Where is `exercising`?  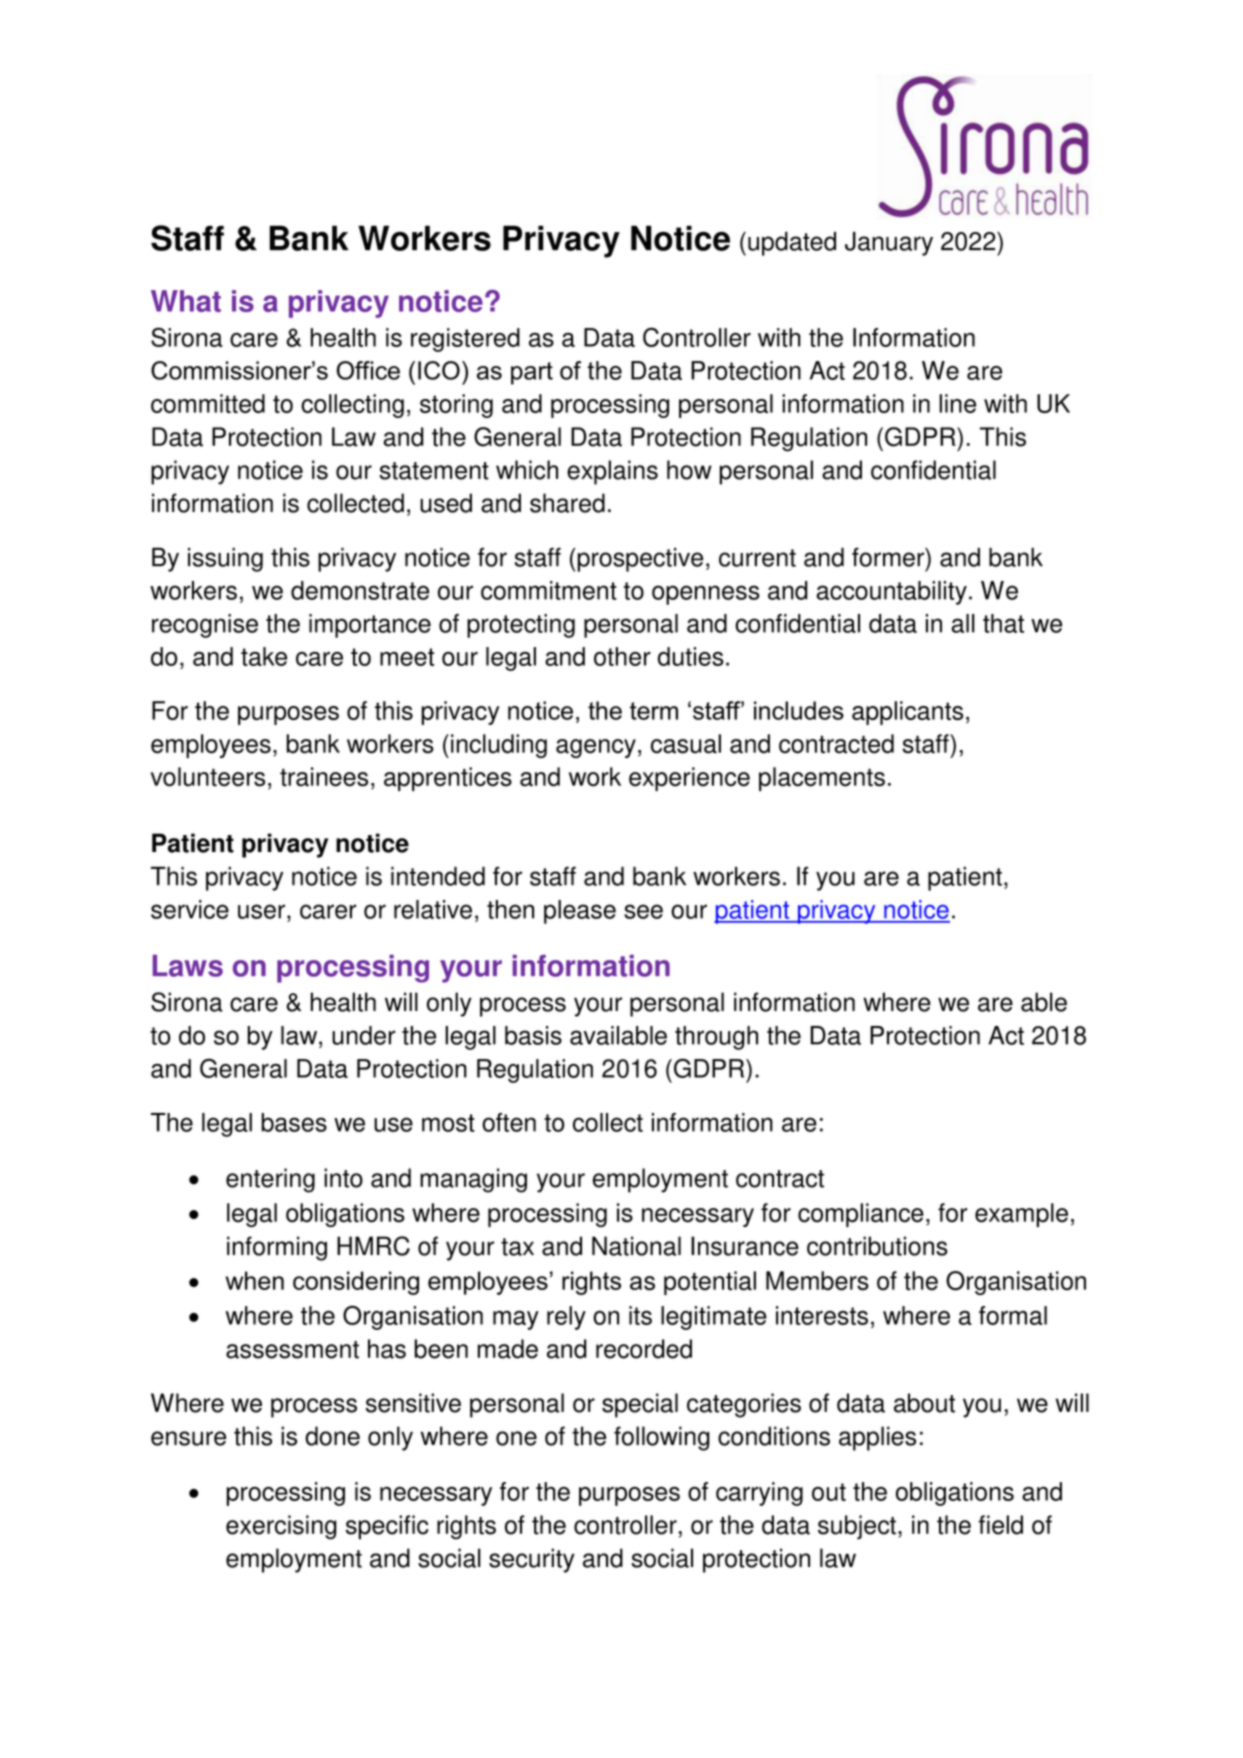
exercising is located at coordinates (281, 1527).
